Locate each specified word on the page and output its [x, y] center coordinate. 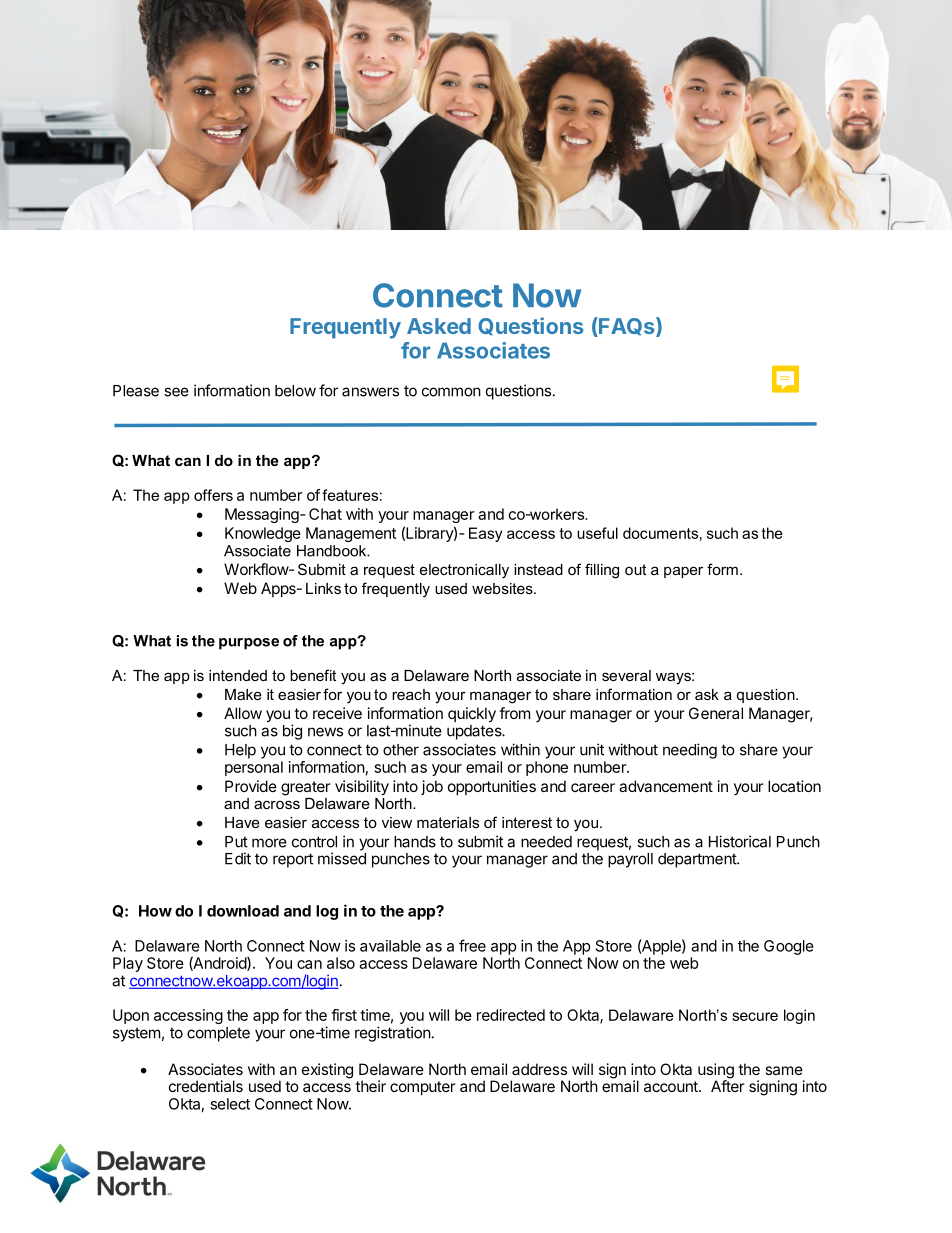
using [716, 1072]
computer [423, 1088]
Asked [439, 326]
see [176, 392]
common [451, 392]
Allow [243, 713]
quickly [472, 715]
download [243, 911]
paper [683, 572]
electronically [464, 571]
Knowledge [263, 534]
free [472, 945]
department [698, 860]
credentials [206, 1086]
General [716, 713]
